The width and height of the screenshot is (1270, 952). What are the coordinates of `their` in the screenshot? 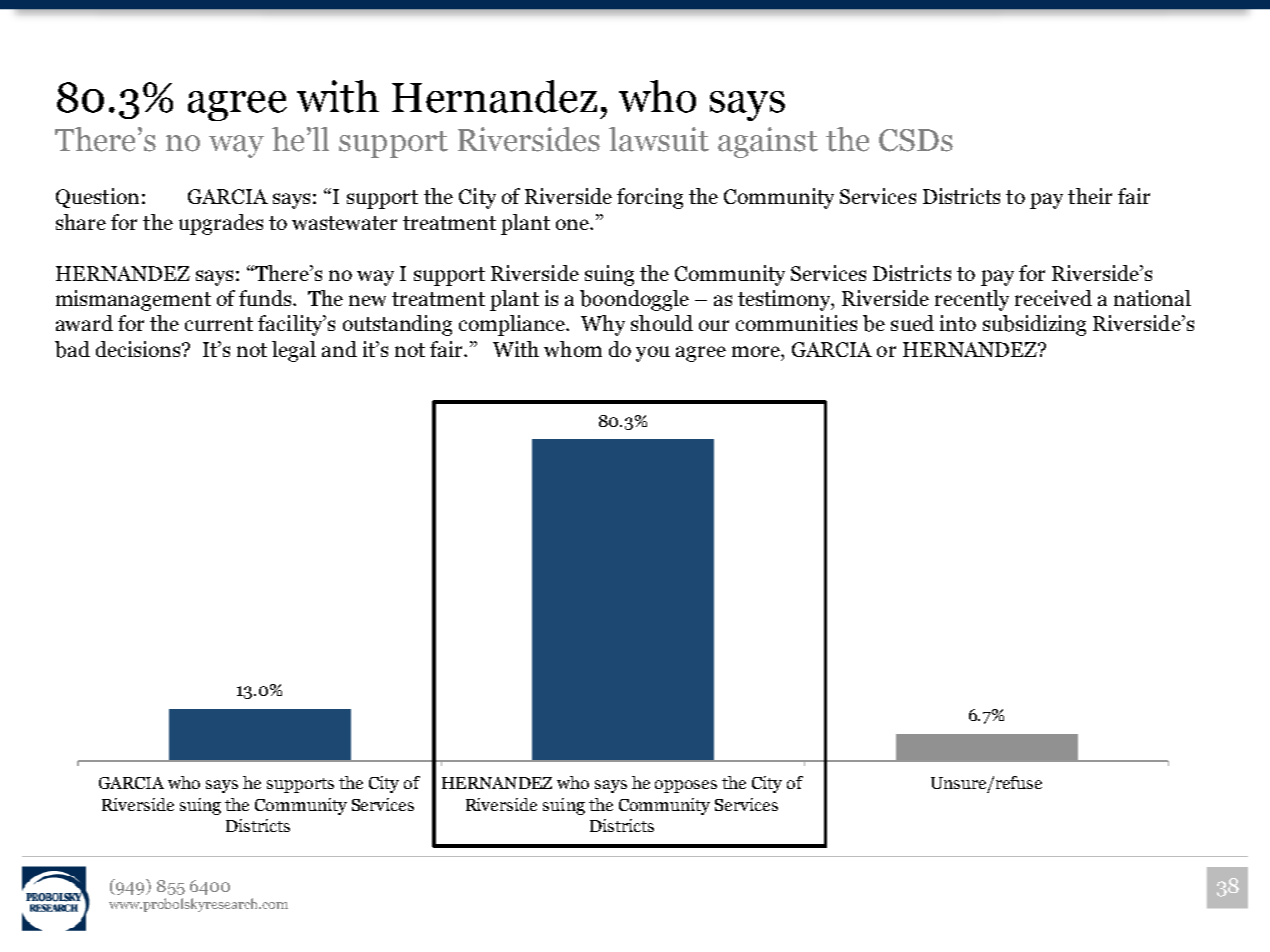 It's located at (1090, 196).
